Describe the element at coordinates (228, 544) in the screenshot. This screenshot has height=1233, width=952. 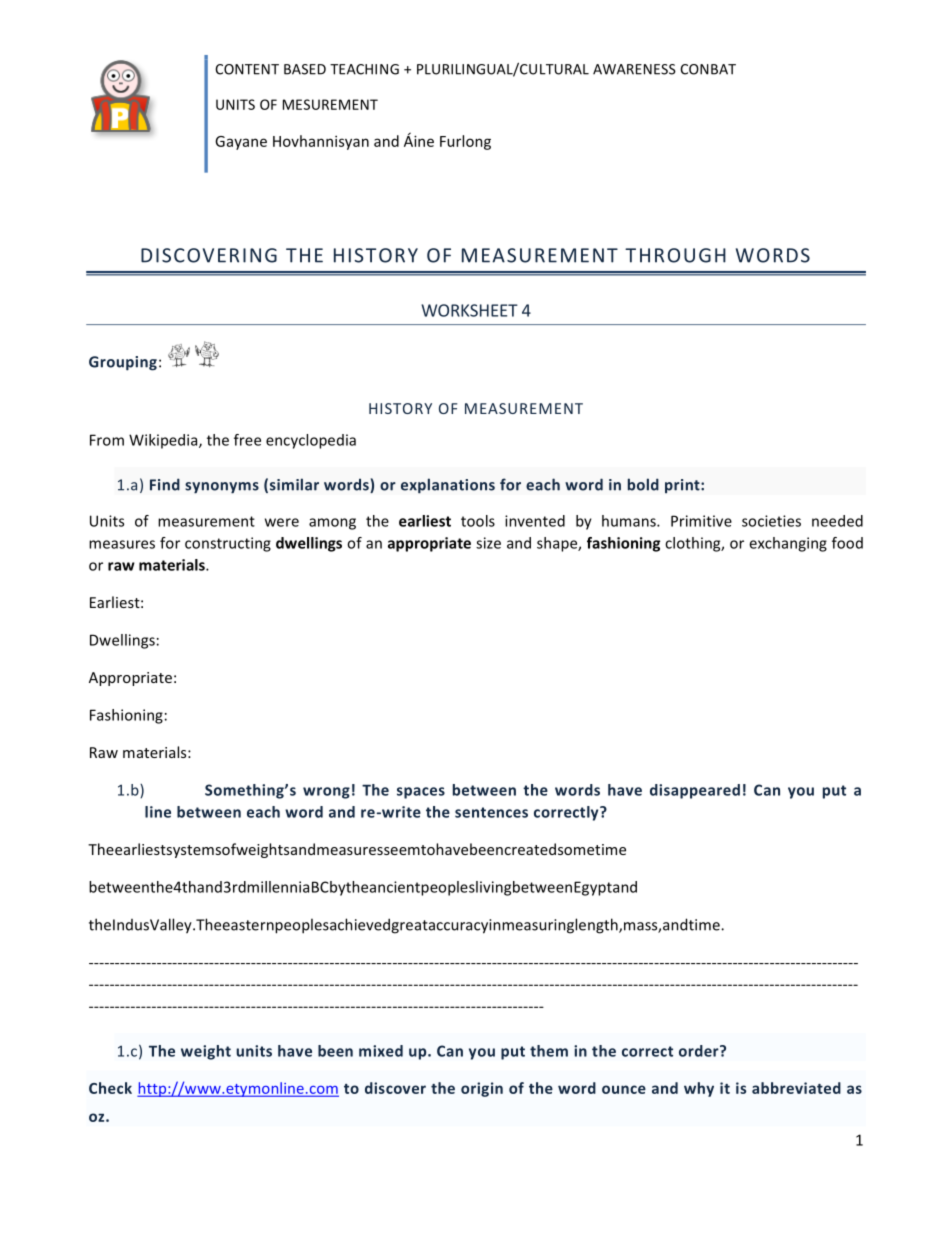
I see `constructing` at that location.
